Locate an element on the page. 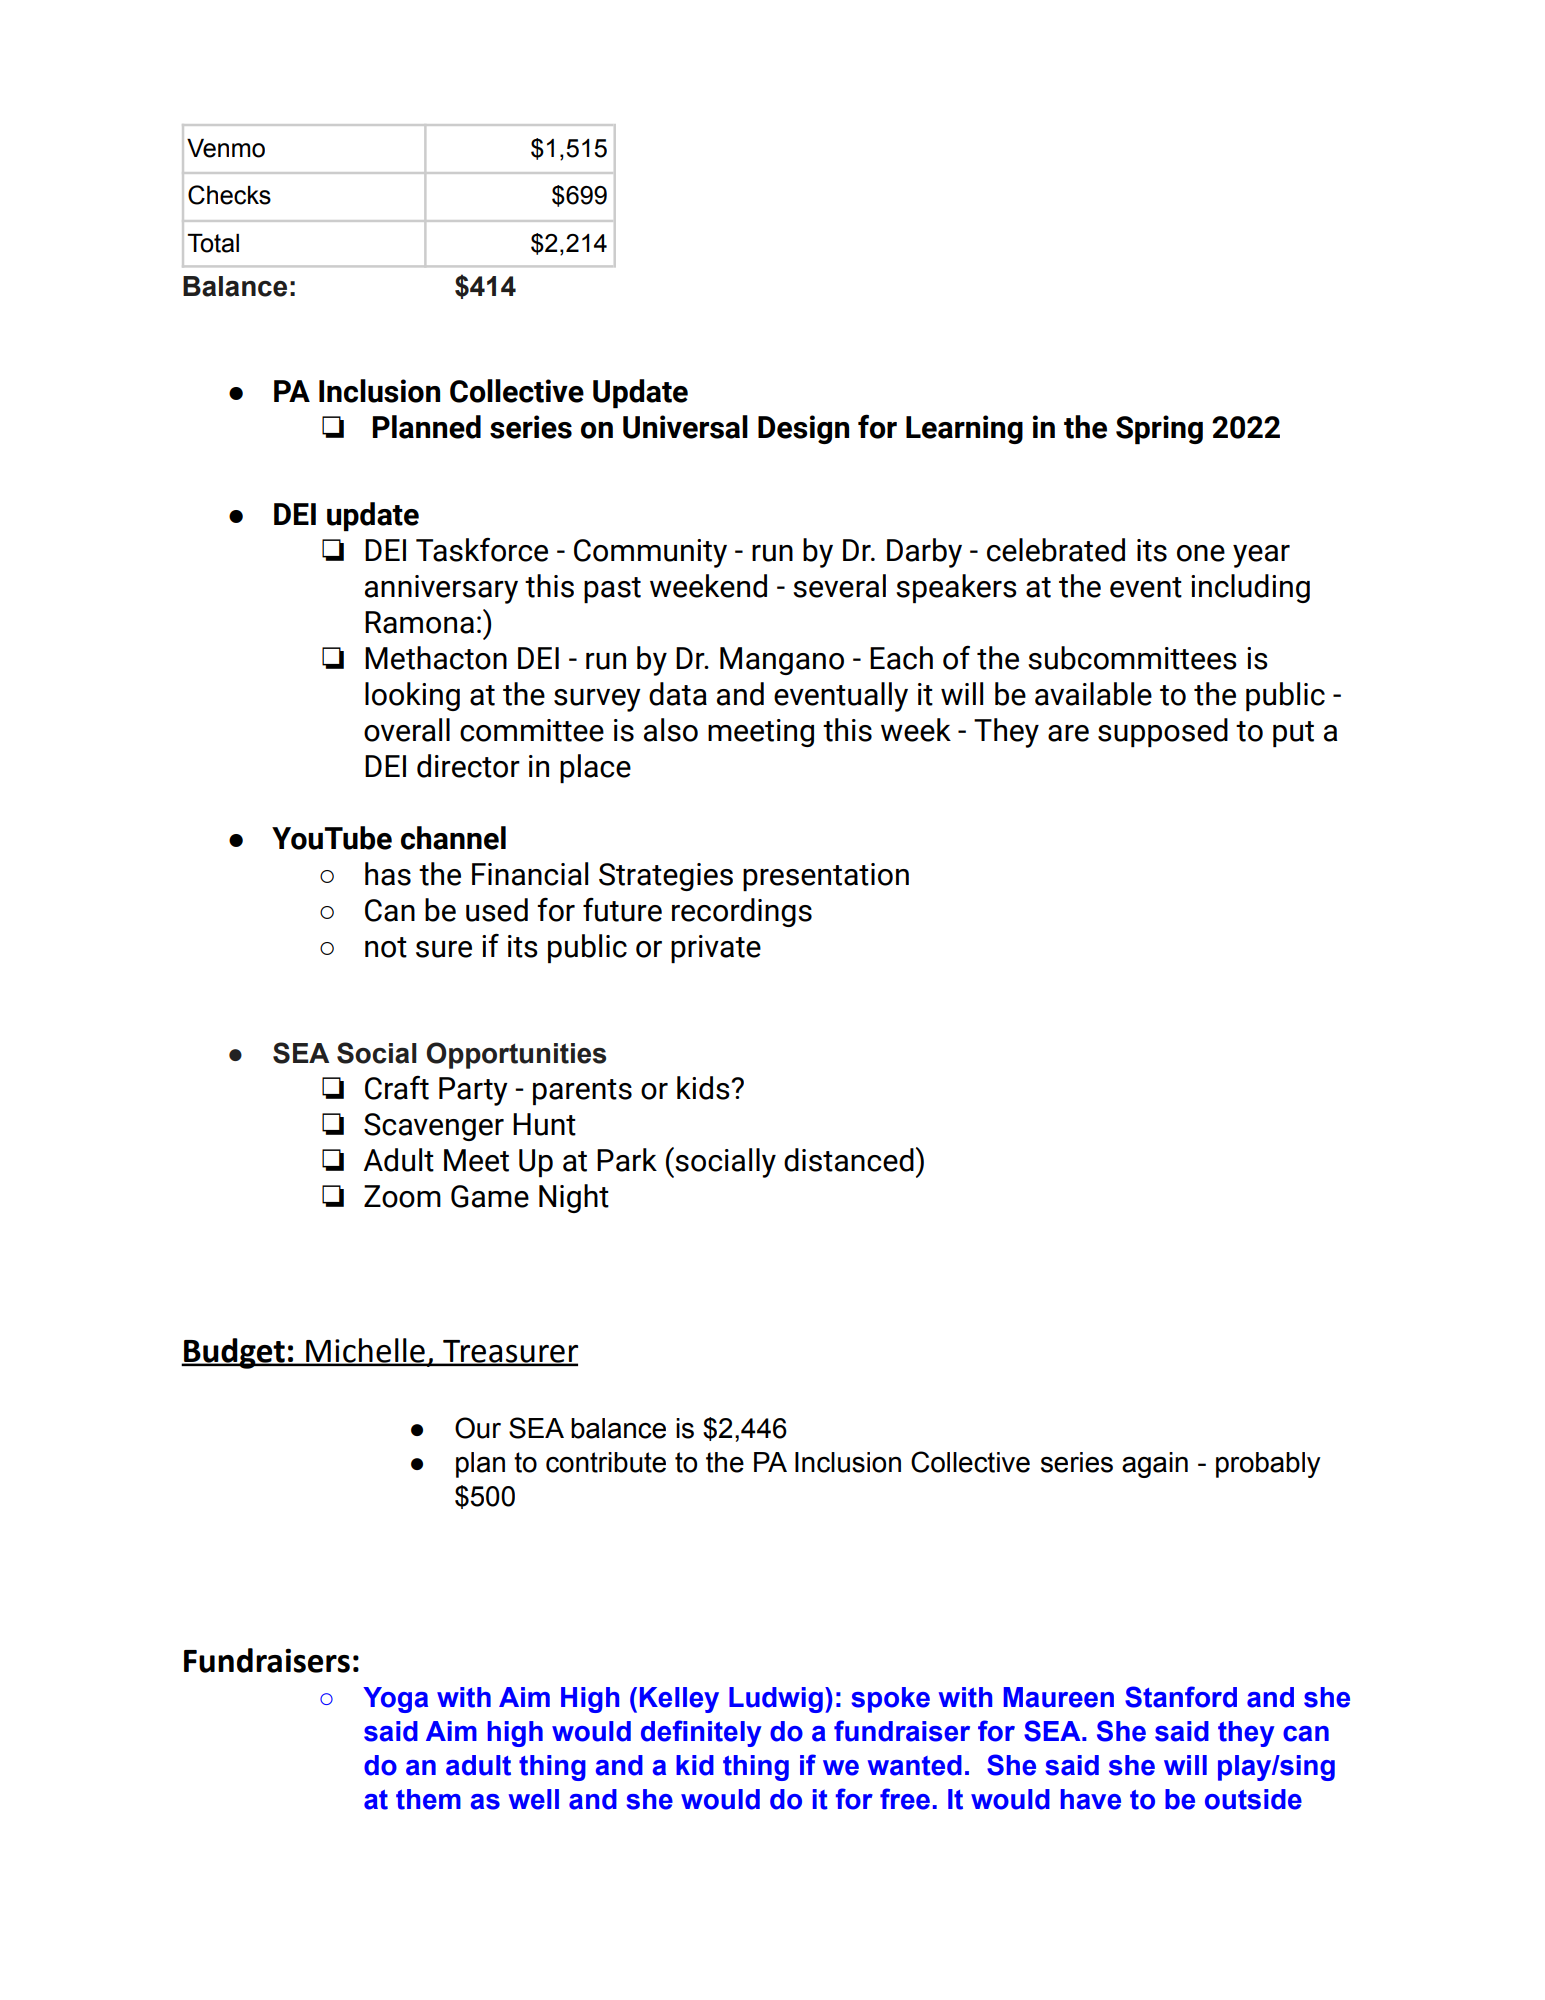  Yoga is located at coordinates (395, 1700).
